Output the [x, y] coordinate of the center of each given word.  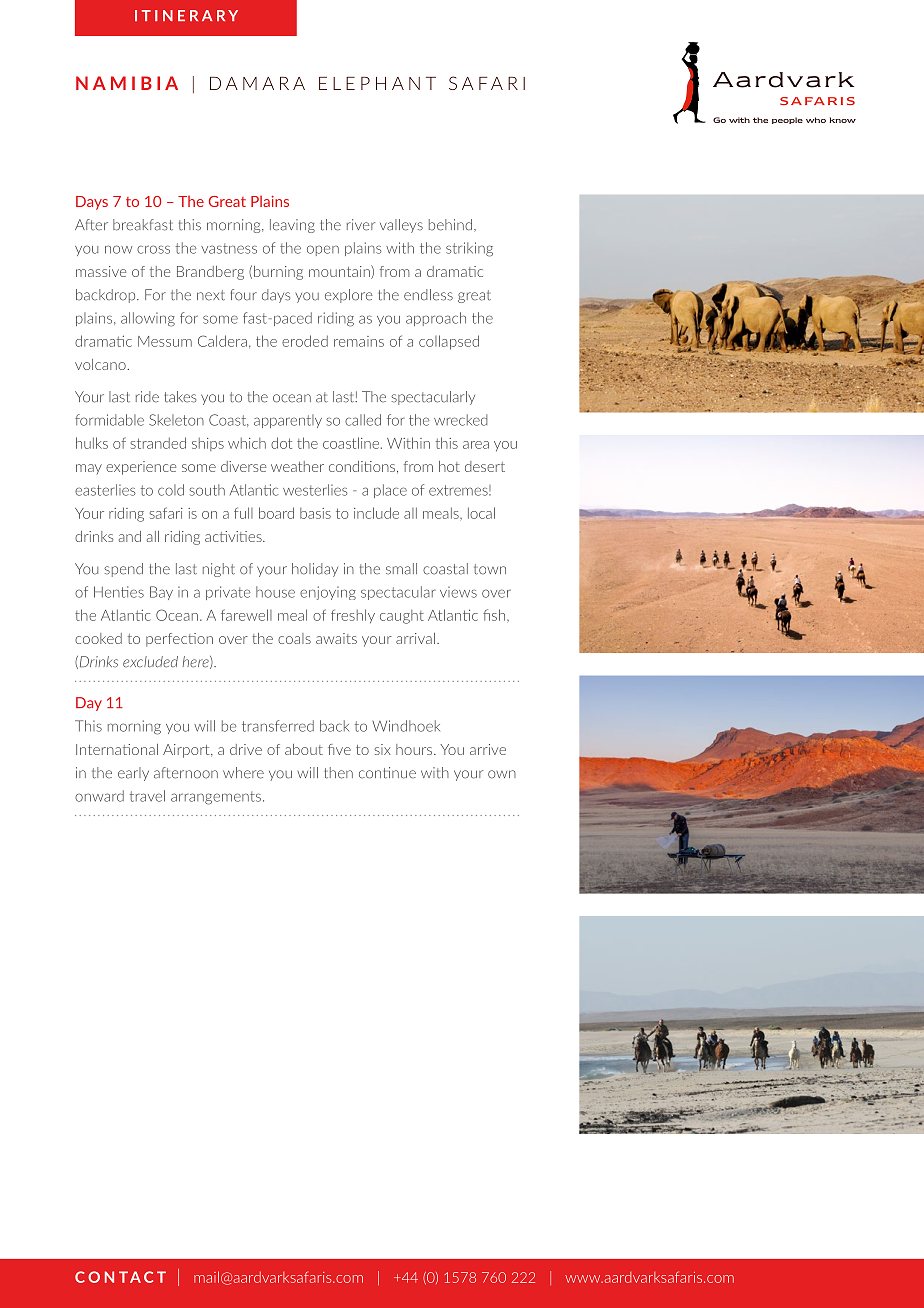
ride [147, 397]
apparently [288, 421]
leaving [292, 226]
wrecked [460, 420]
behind [452, 225]
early [133, 774]
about [304, 749]
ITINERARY [186, 15]
